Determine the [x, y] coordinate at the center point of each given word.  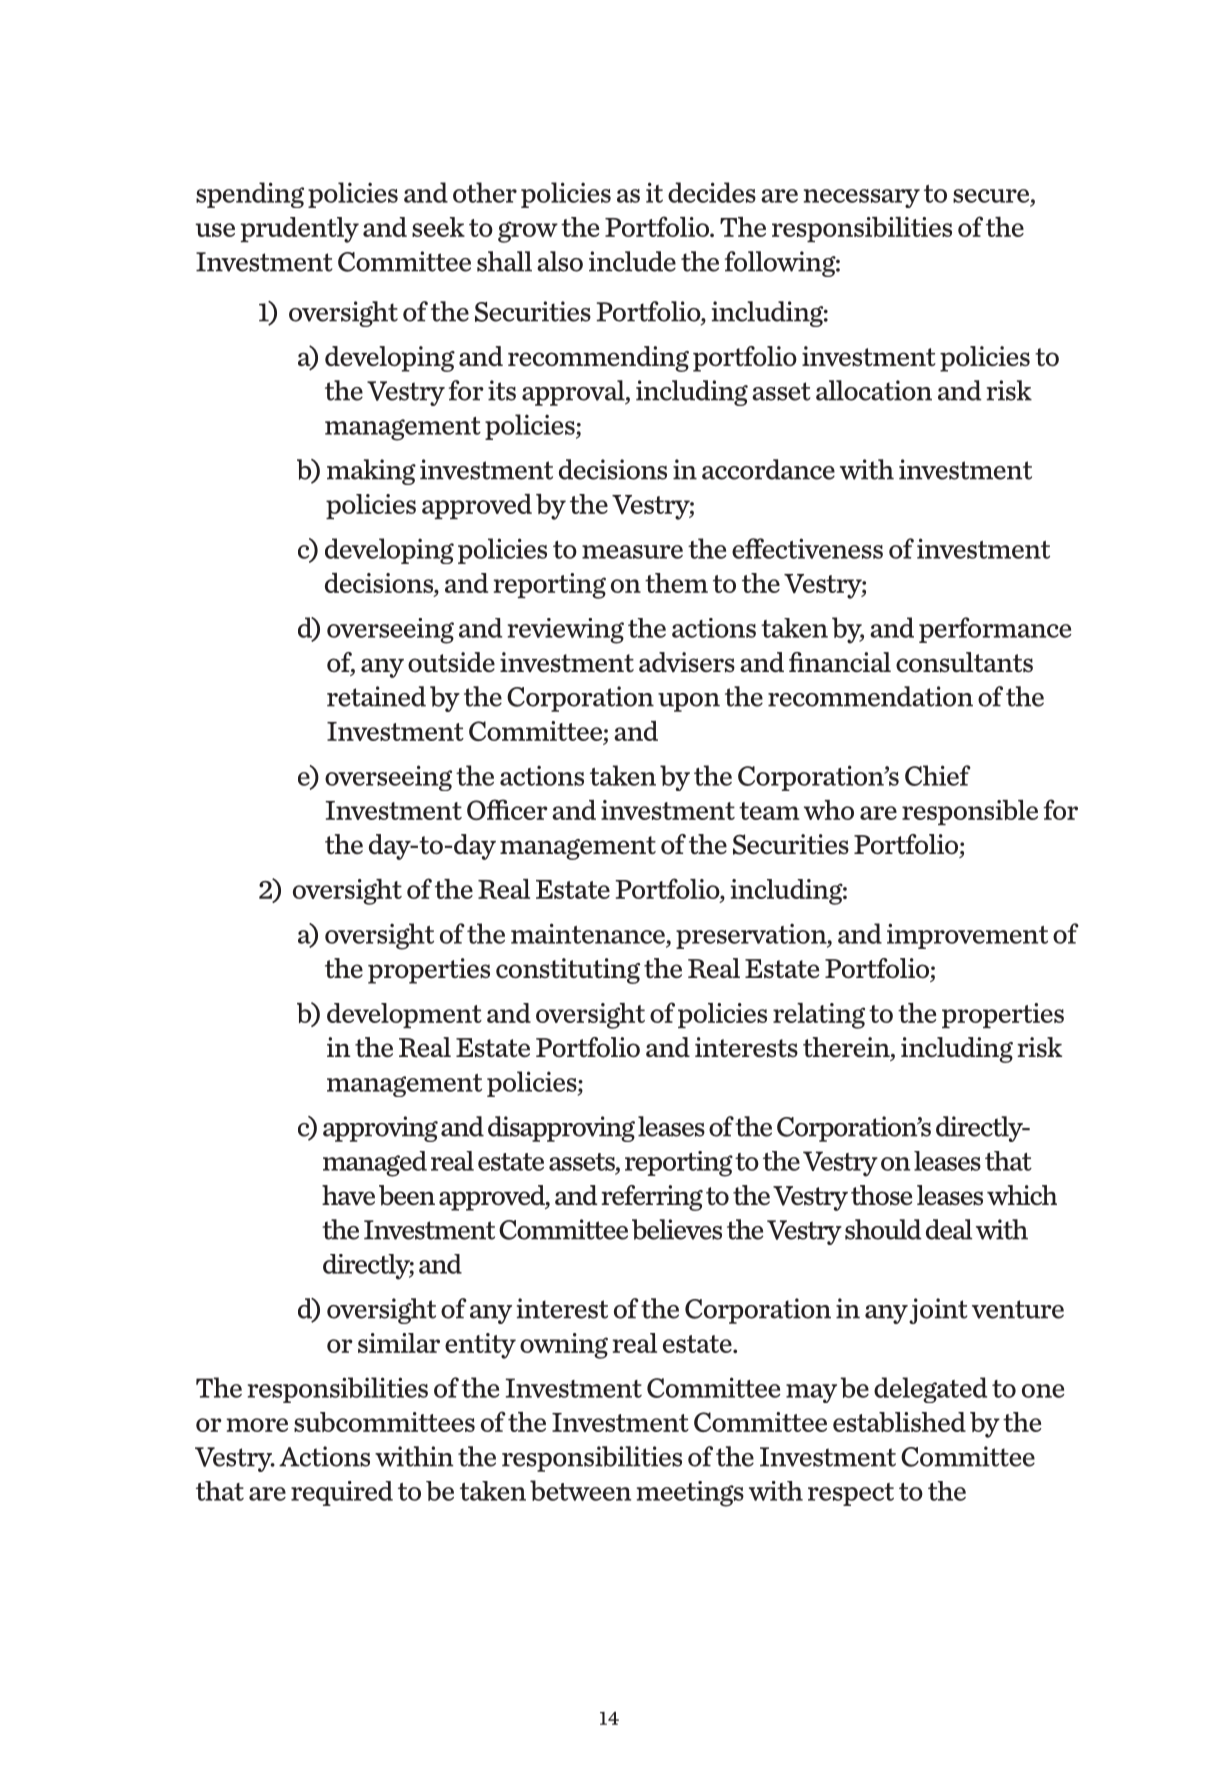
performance [995, 630]
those [881, 1195]
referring [652, 1198]
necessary [861, 198]
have [348, 1195]
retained [376, 696]
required [342, 1493]
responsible [970, 812]
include [632, 261]
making [371, 472]
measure [632, 552]
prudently [300, 230]
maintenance [588, 933]
